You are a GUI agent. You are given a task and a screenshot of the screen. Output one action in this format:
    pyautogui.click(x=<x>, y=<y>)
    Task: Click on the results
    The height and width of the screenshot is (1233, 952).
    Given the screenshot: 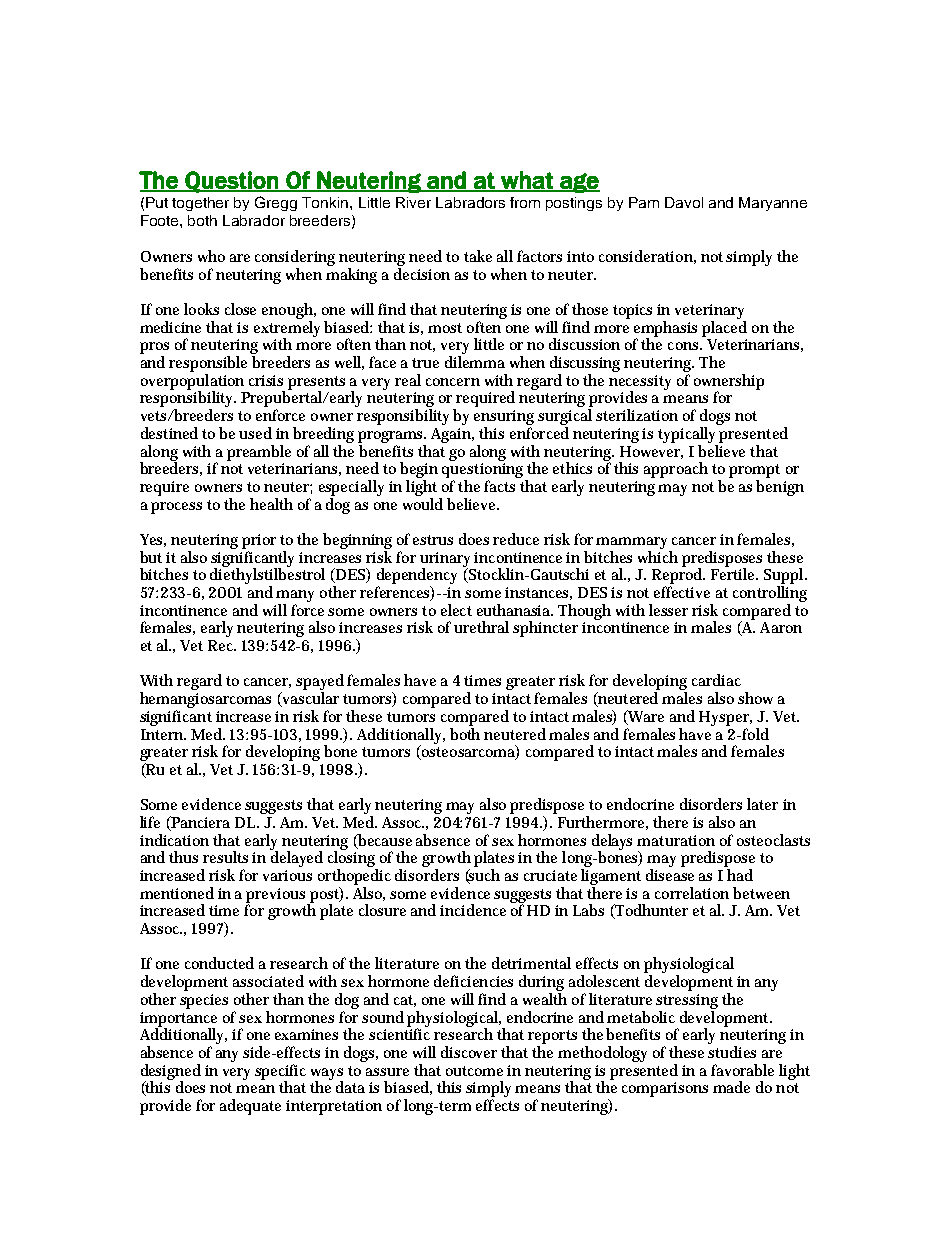 What is the action you would take?
    pyautogui.click(x=225, y=857)
